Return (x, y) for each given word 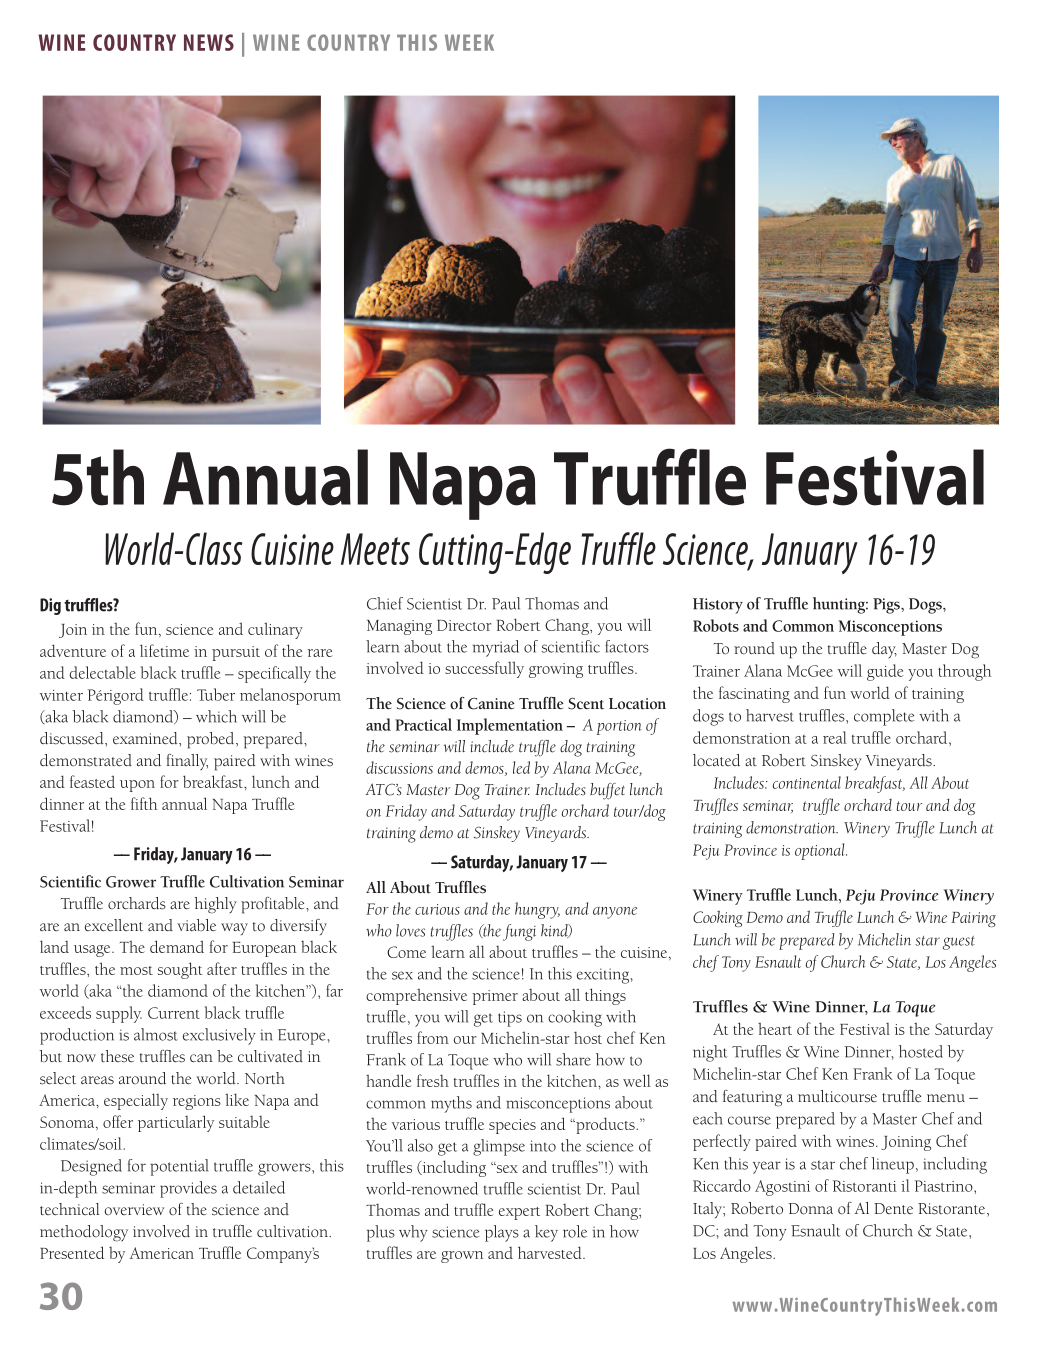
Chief (385, 603)
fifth (144, 803)
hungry (537, 910)
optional (821, 851)
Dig (50, 606)
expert (519, 1213)
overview (134, 1209)
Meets (375, 549)
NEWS (209, 42)
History (718, 606)
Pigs (887, 606)
